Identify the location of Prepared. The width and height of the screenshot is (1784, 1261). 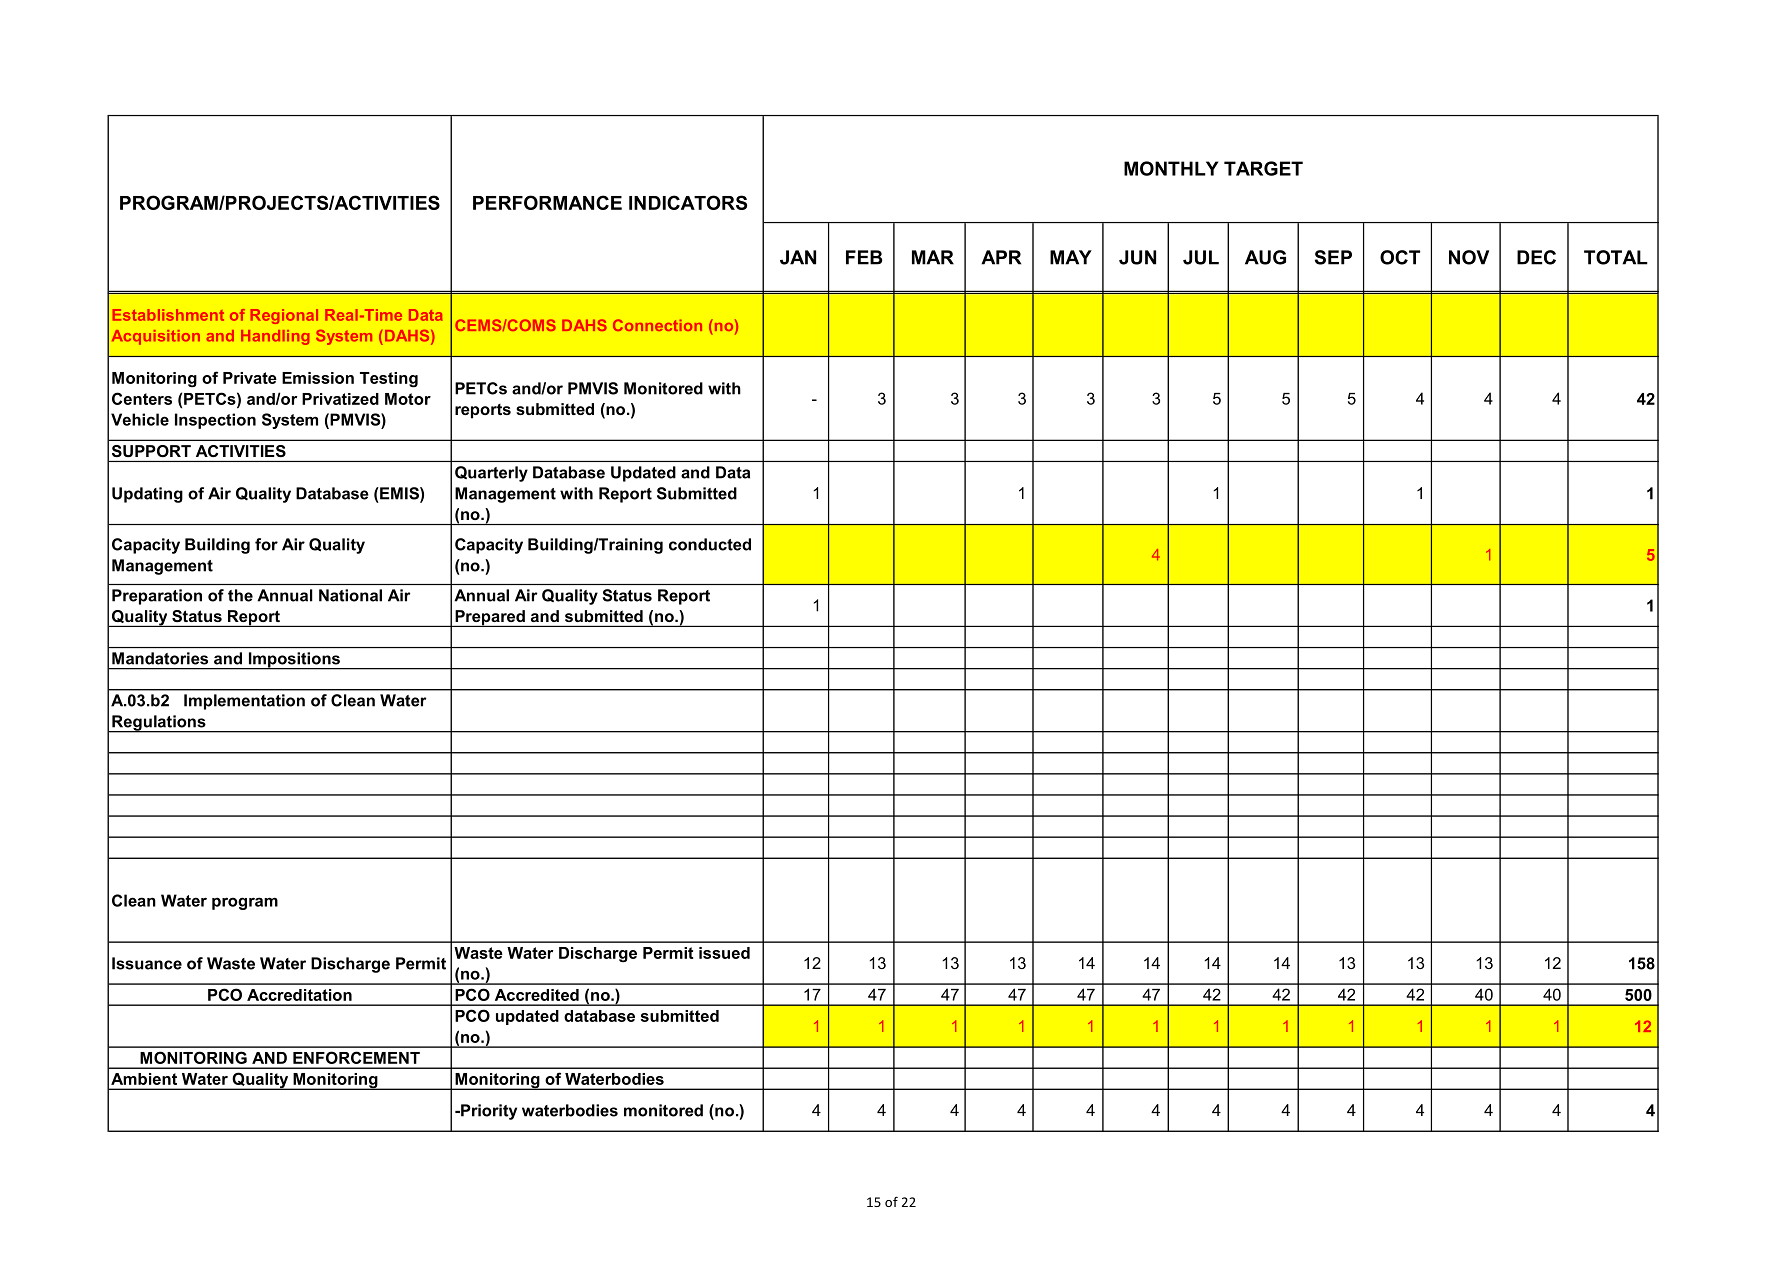
(490, 618).
